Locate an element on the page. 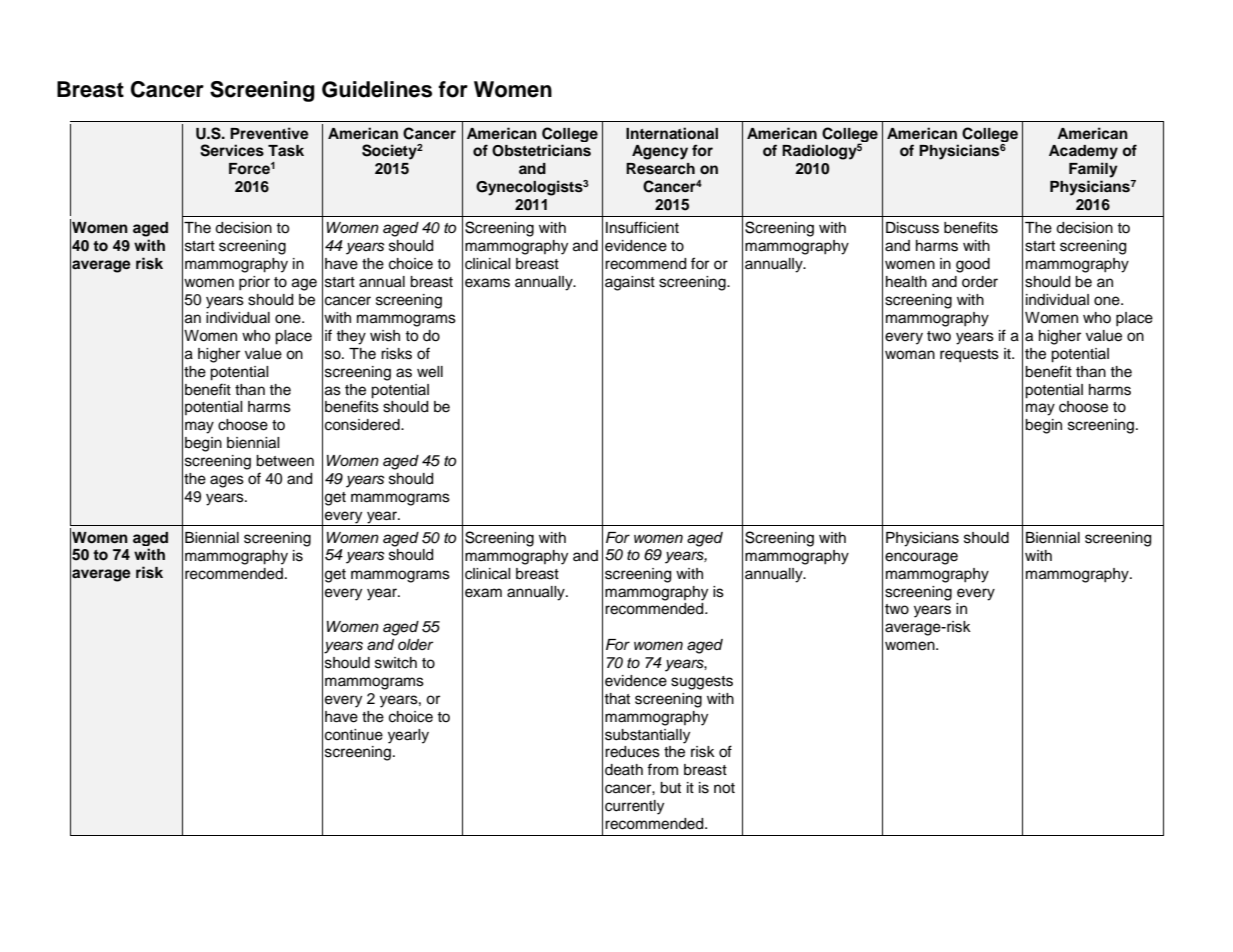 The image size is (1233, 952). encourage is located at coordinates (921, 558).
